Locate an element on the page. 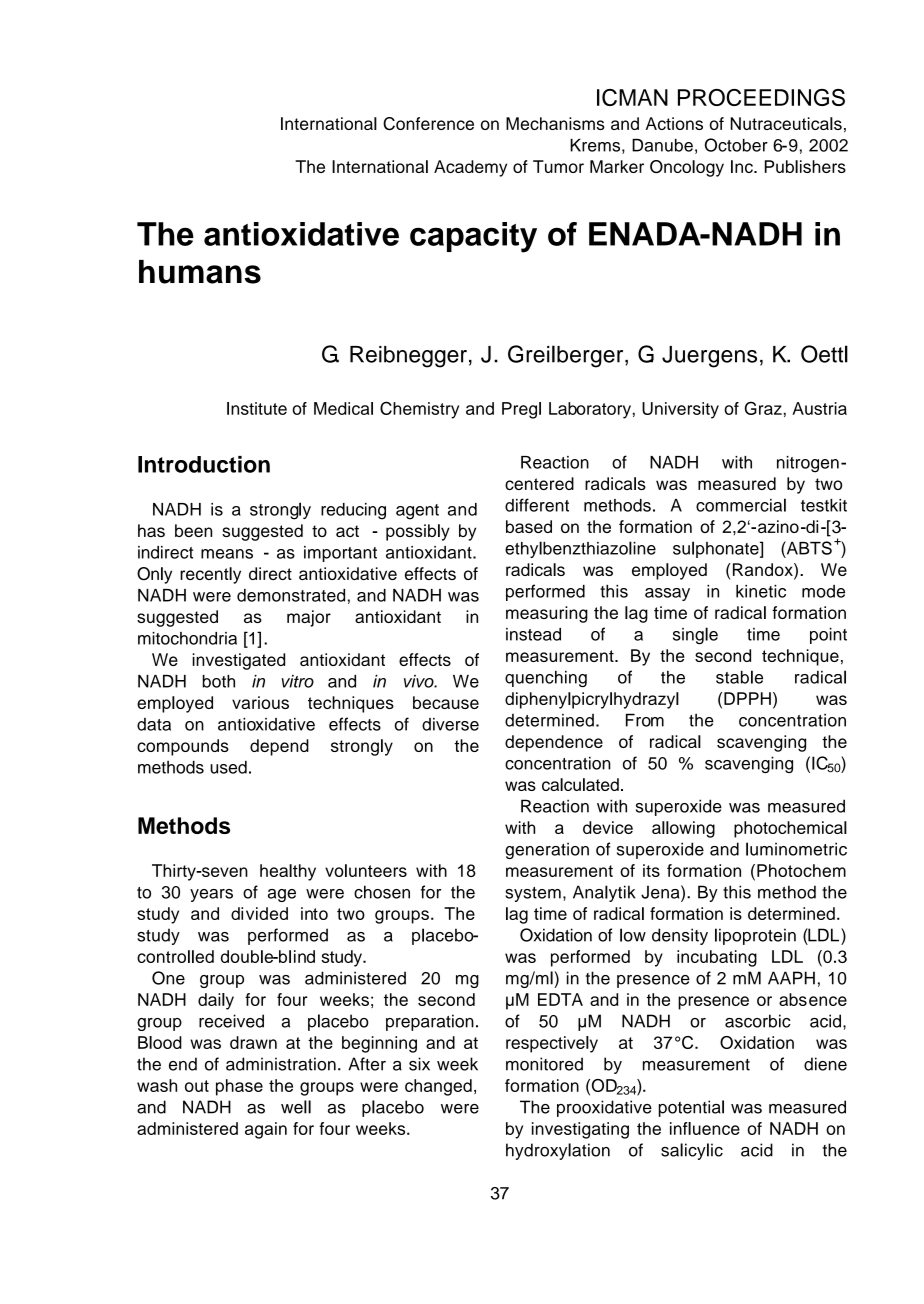 The width and height of the page is (924, 1304). investigated is located at coordinates (238, 661).
